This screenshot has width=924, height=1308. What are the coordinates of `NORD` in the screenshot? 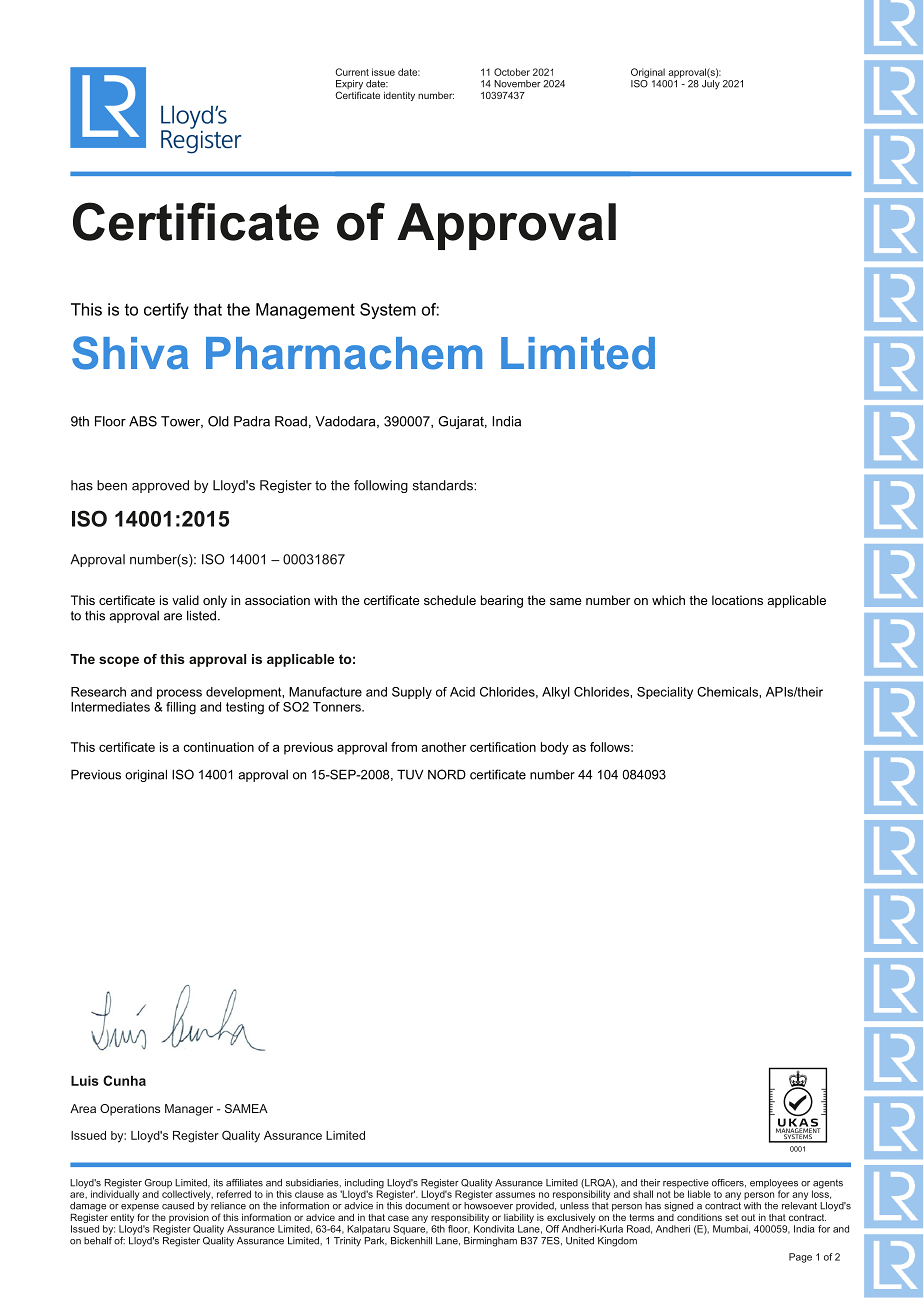 It's located at (447, 774).
